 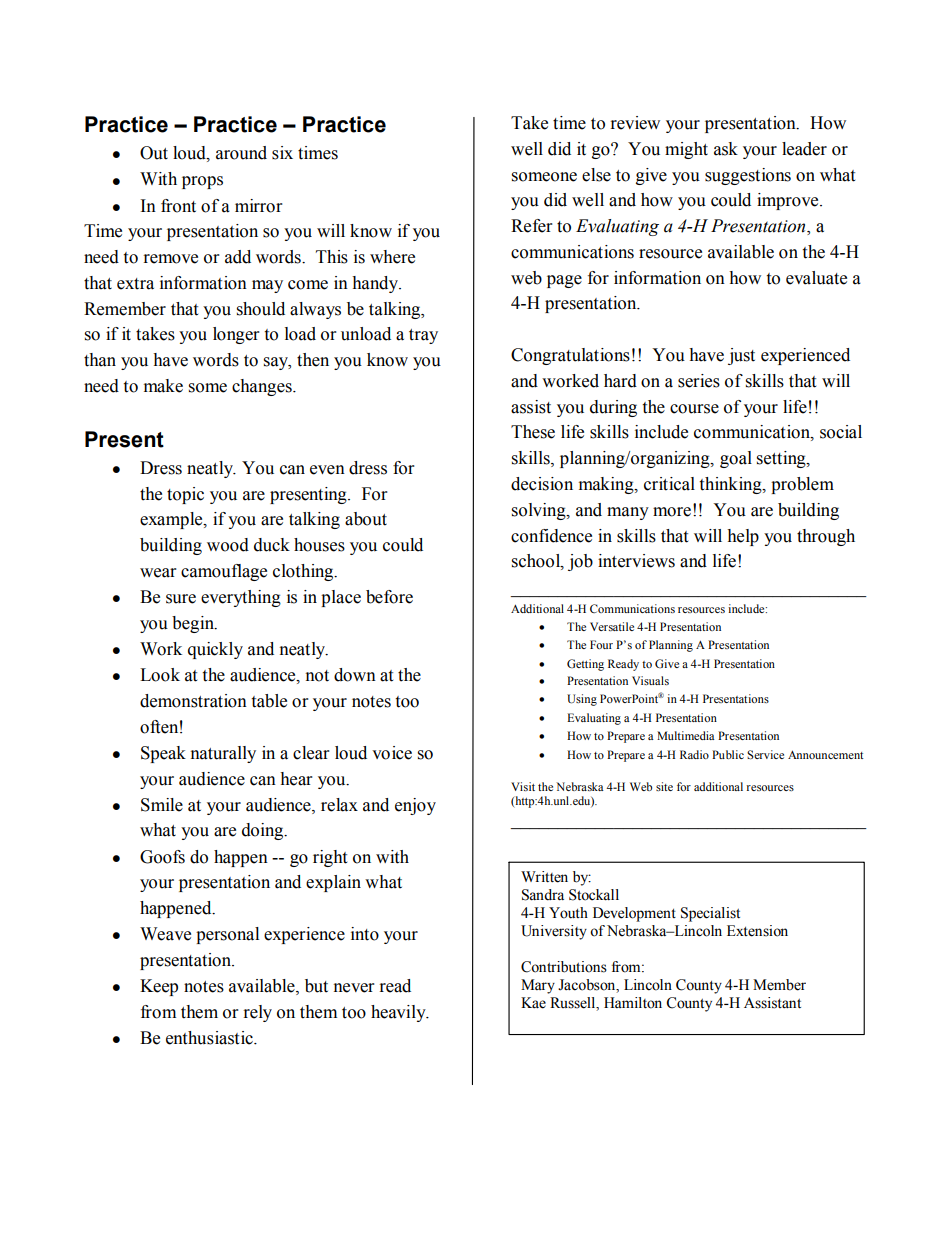 I want to click on Kae, so click(x=533, y=1003).
